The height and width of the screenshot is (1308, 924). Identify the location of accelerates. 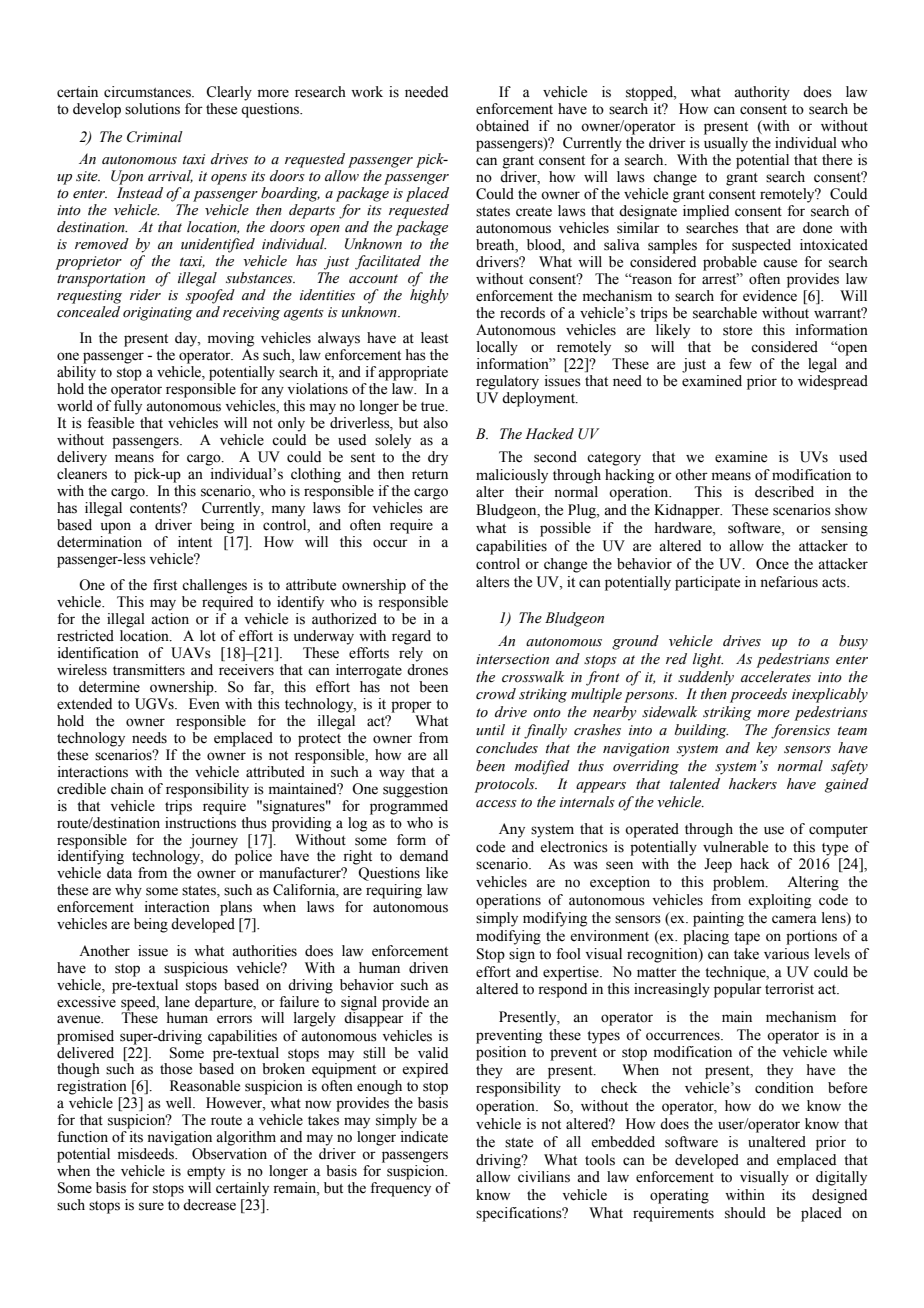
(776, 677).
